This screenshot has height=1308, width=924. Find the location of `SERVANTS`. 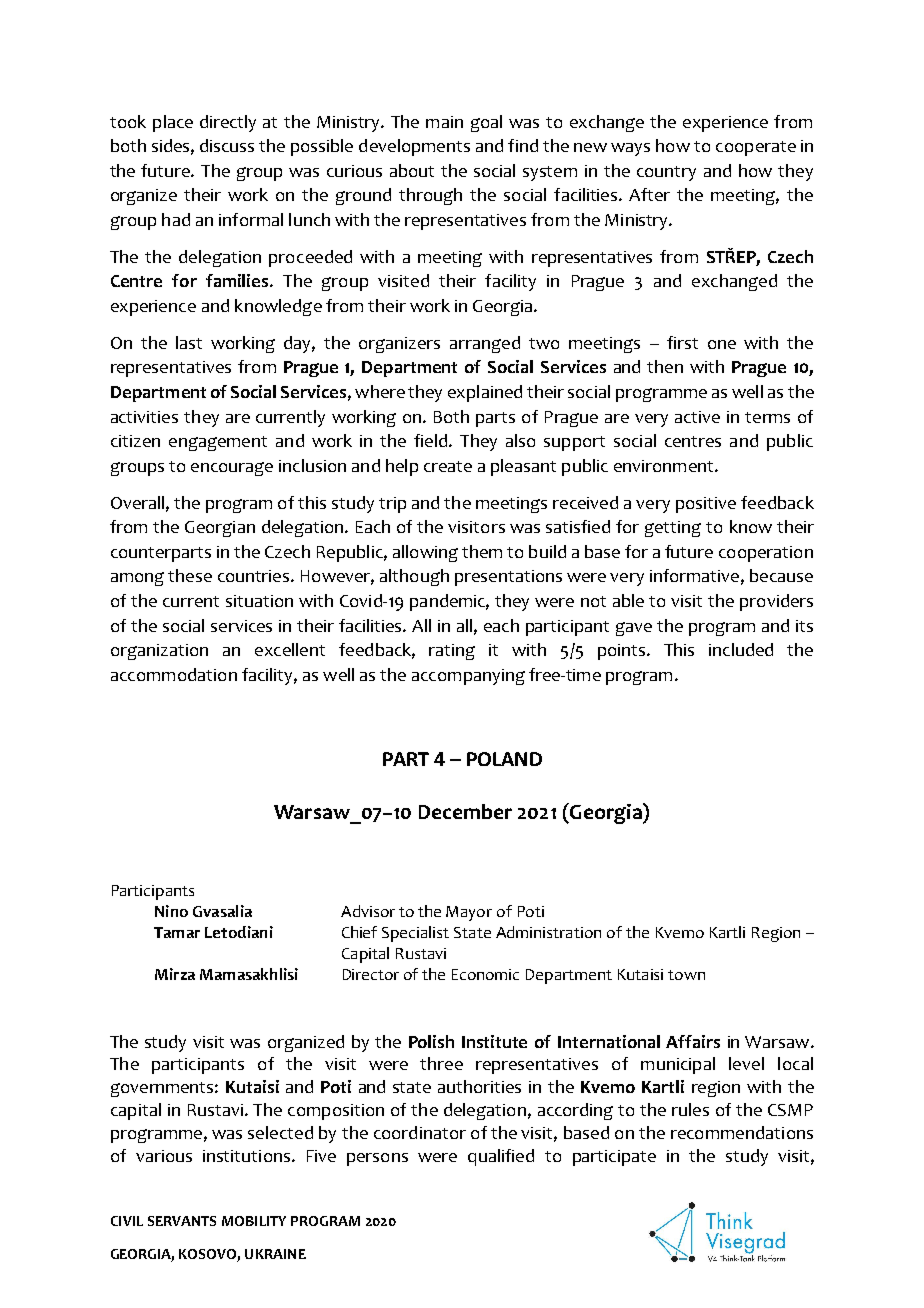

SERVANTS is located at coordinates (182, 1221).
